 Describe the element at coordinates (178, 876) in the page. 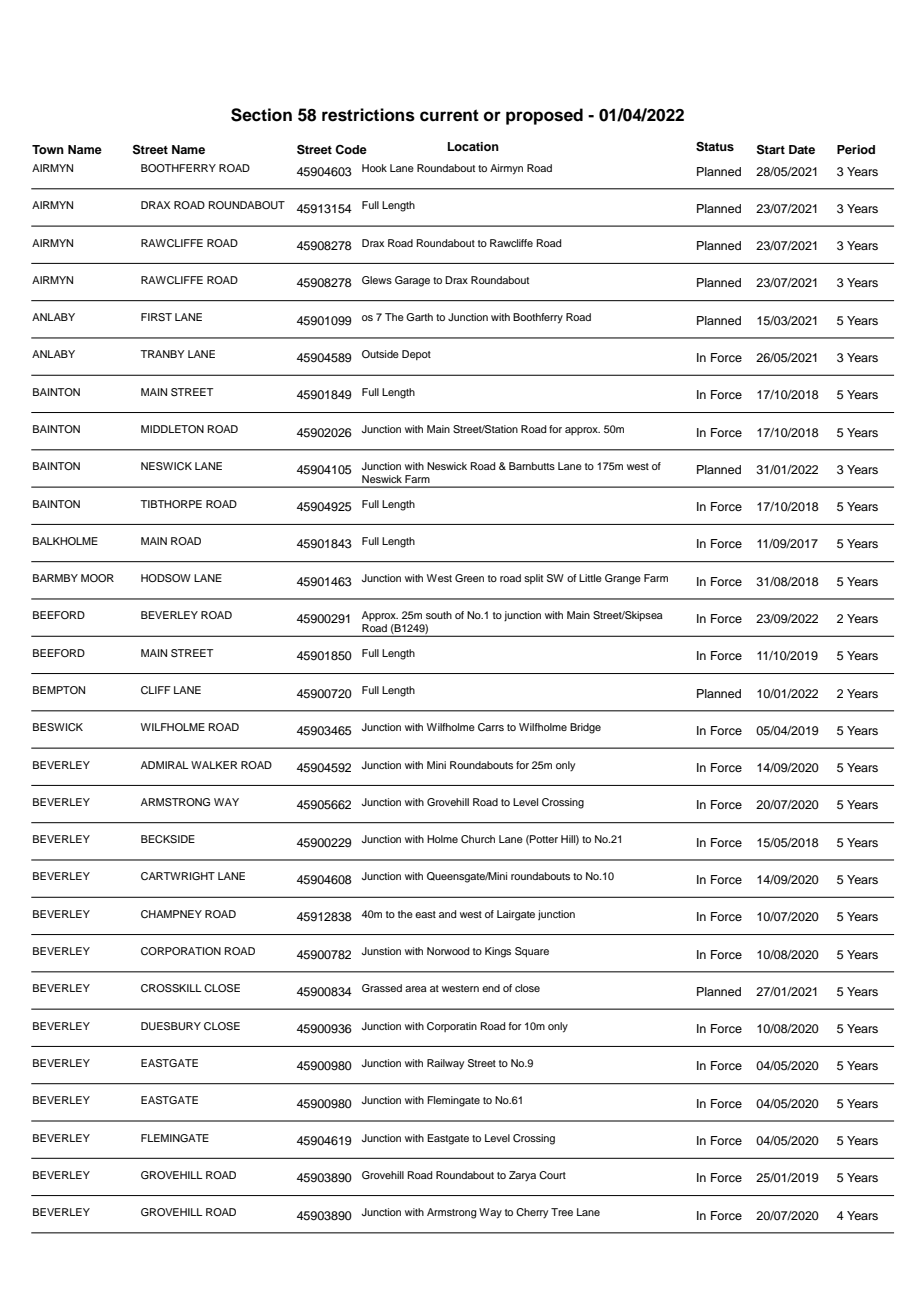

I see `CARTWRIGHT` at that location.
